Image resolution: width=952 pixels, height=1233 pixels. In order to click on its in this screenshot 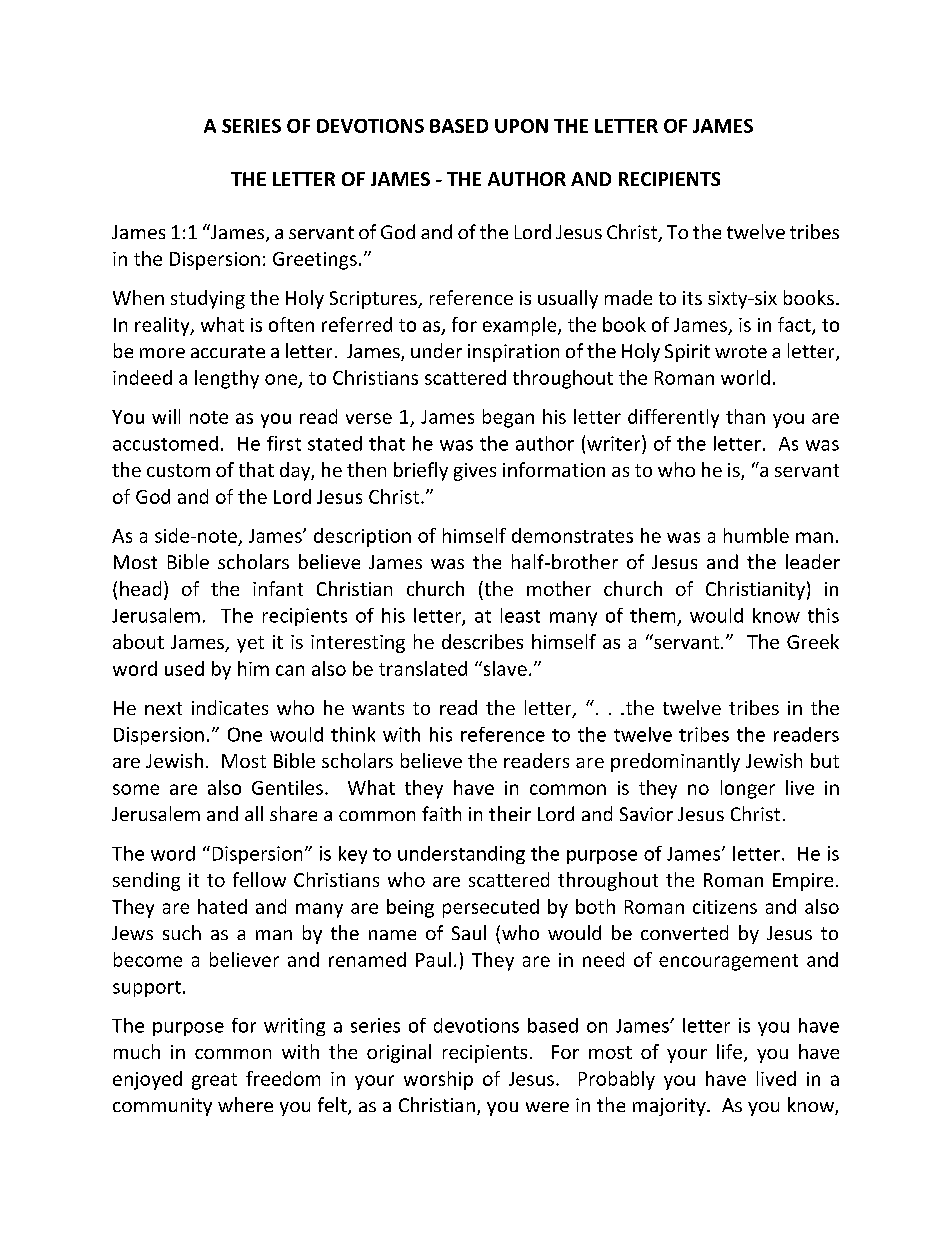, I will do `click(692, 298)`.
